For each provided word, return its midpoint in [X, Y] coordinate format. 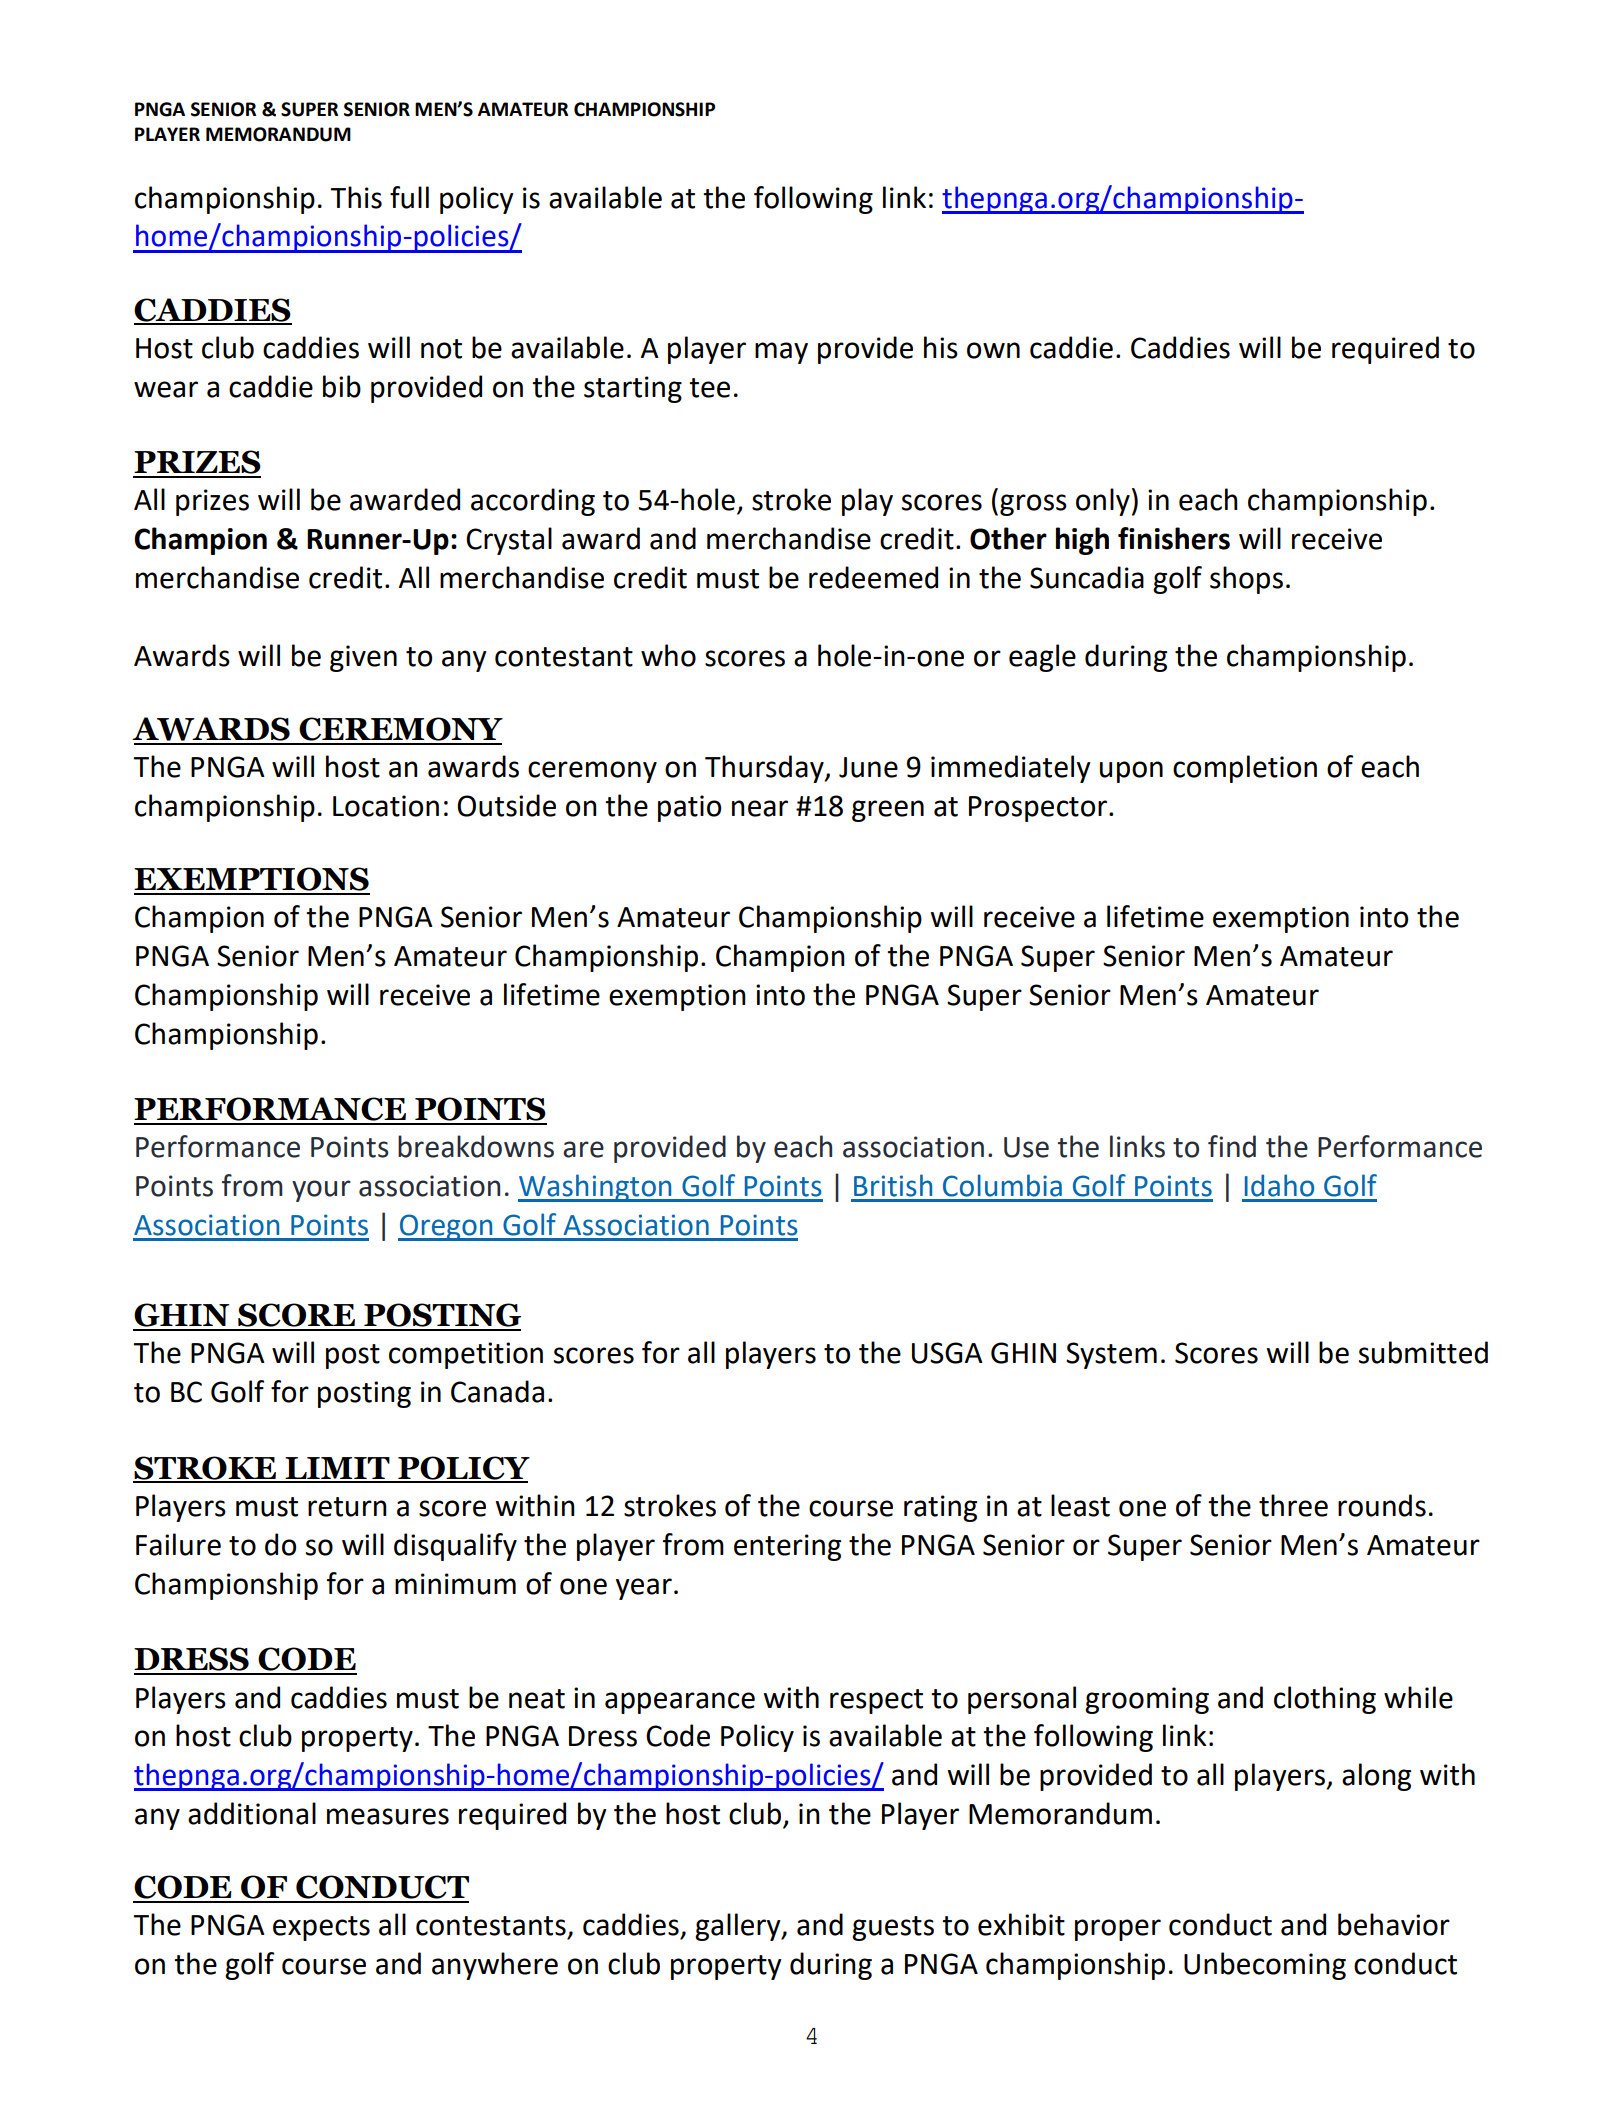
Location [386, 806]
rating [940, 1508]
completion [1245, 769]
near [760, 808]
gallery [739, 1927]
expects [321, 1928]
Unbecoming [1265, 1966]
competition [466, 1355]
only [1103, 502]
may [781, 353]
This [356, 197]
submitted [1423, 1352]
